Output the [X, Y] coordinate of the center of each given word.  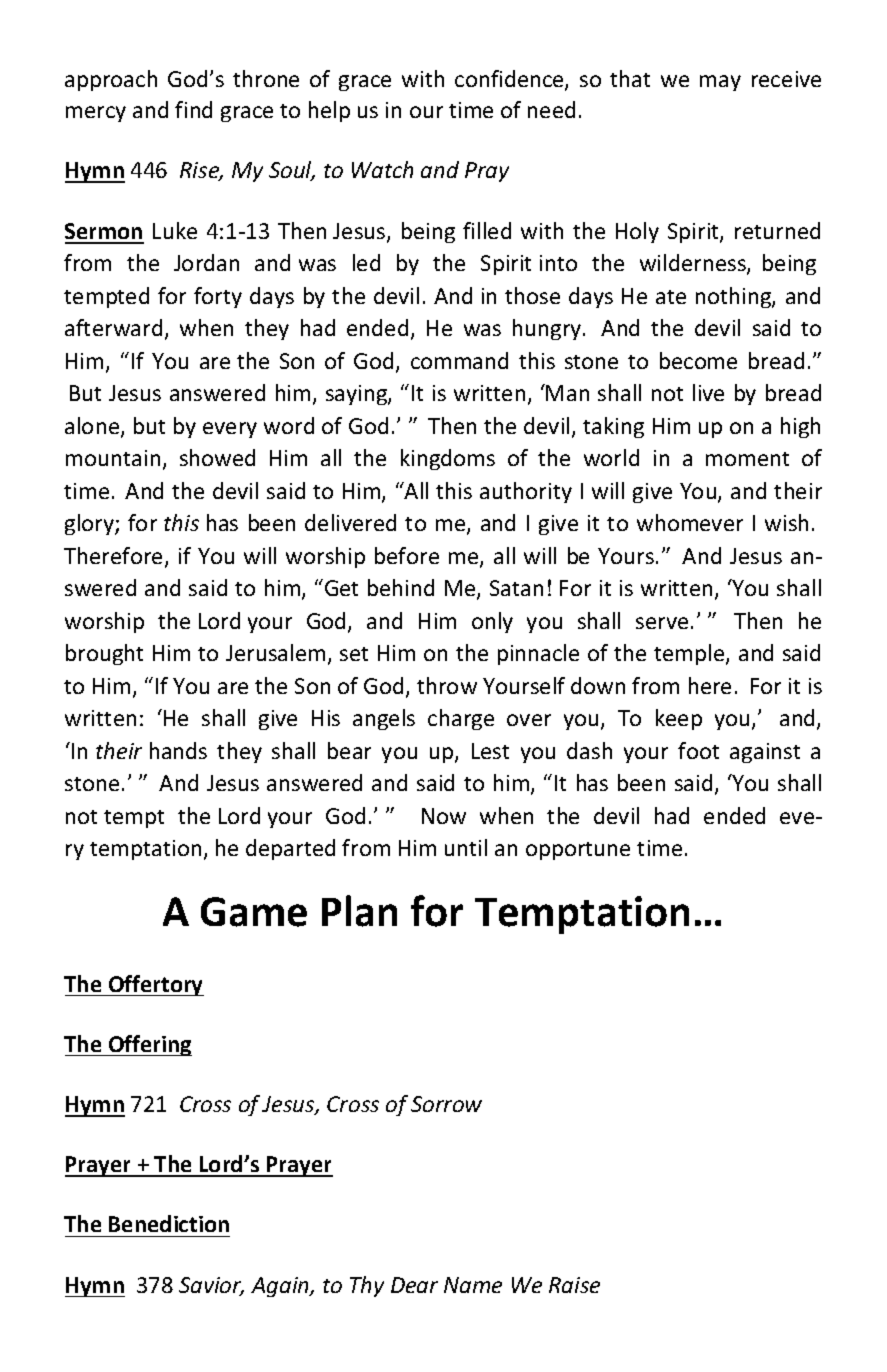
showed [217, 457]
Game [254, 912]
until [466, 847]
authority [526, 492]
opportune [578, 851]
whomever [690, 522]
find [193, 109]
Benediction [169, 1223]
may [720, 83]
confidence [510, 80]
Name [473, 1285]
